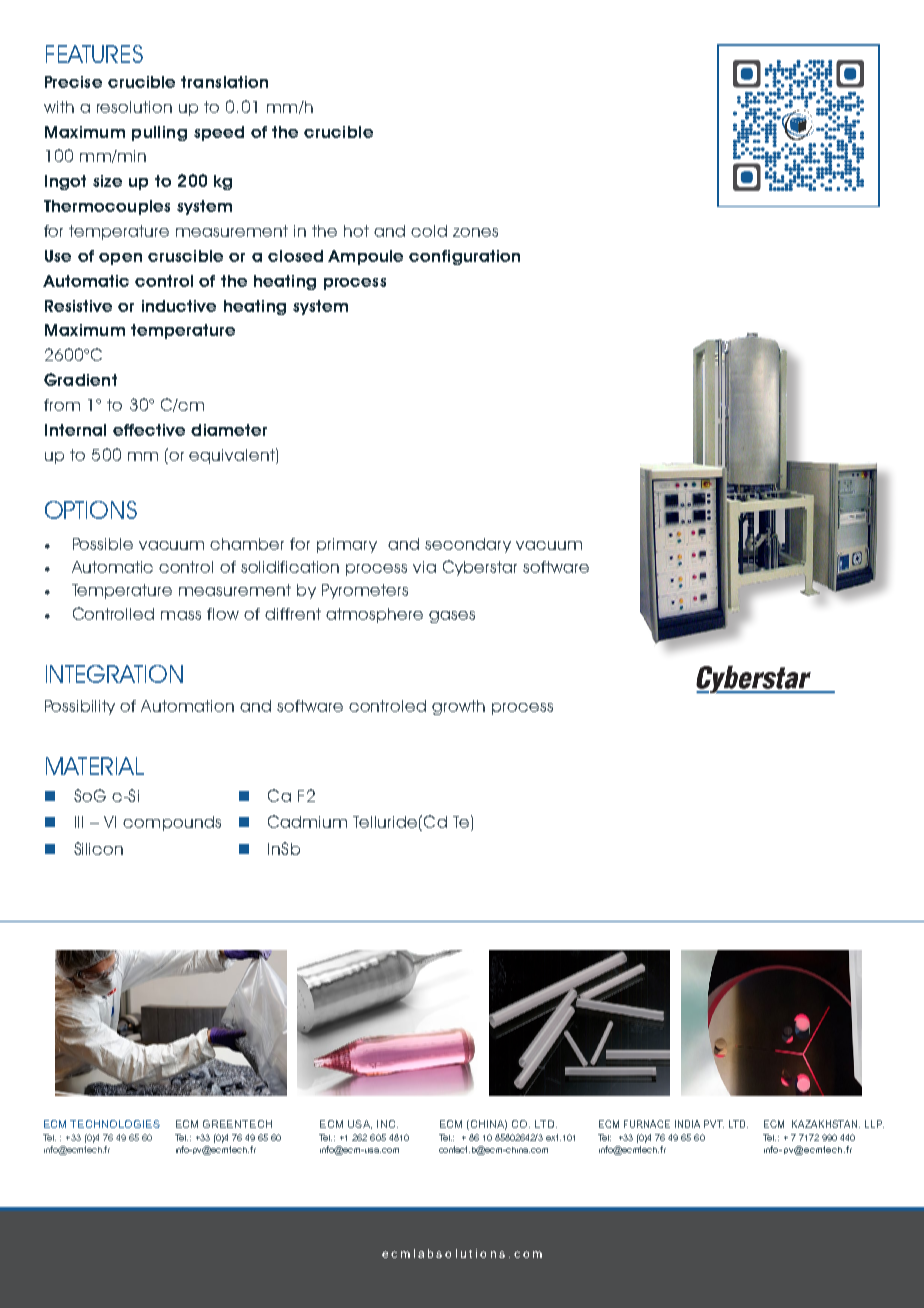 The image size is (924, 1308). Describe the element at coordinates (458, 707) in the screenshot. I see `growth` at that location.
